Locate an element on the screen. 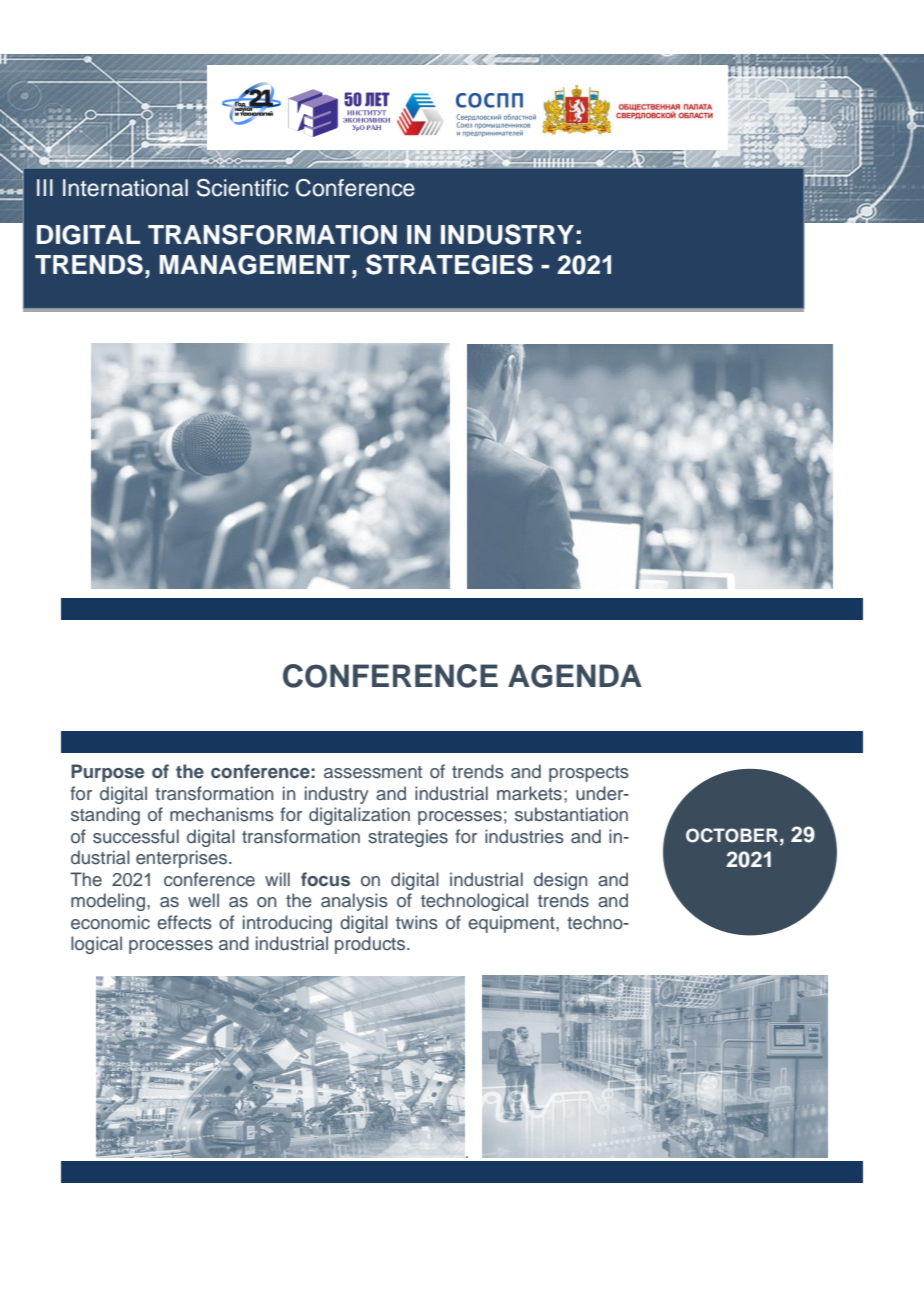 This screenshot has height=1308, width=924. AGENDA is located at coordinates (575, 676).
